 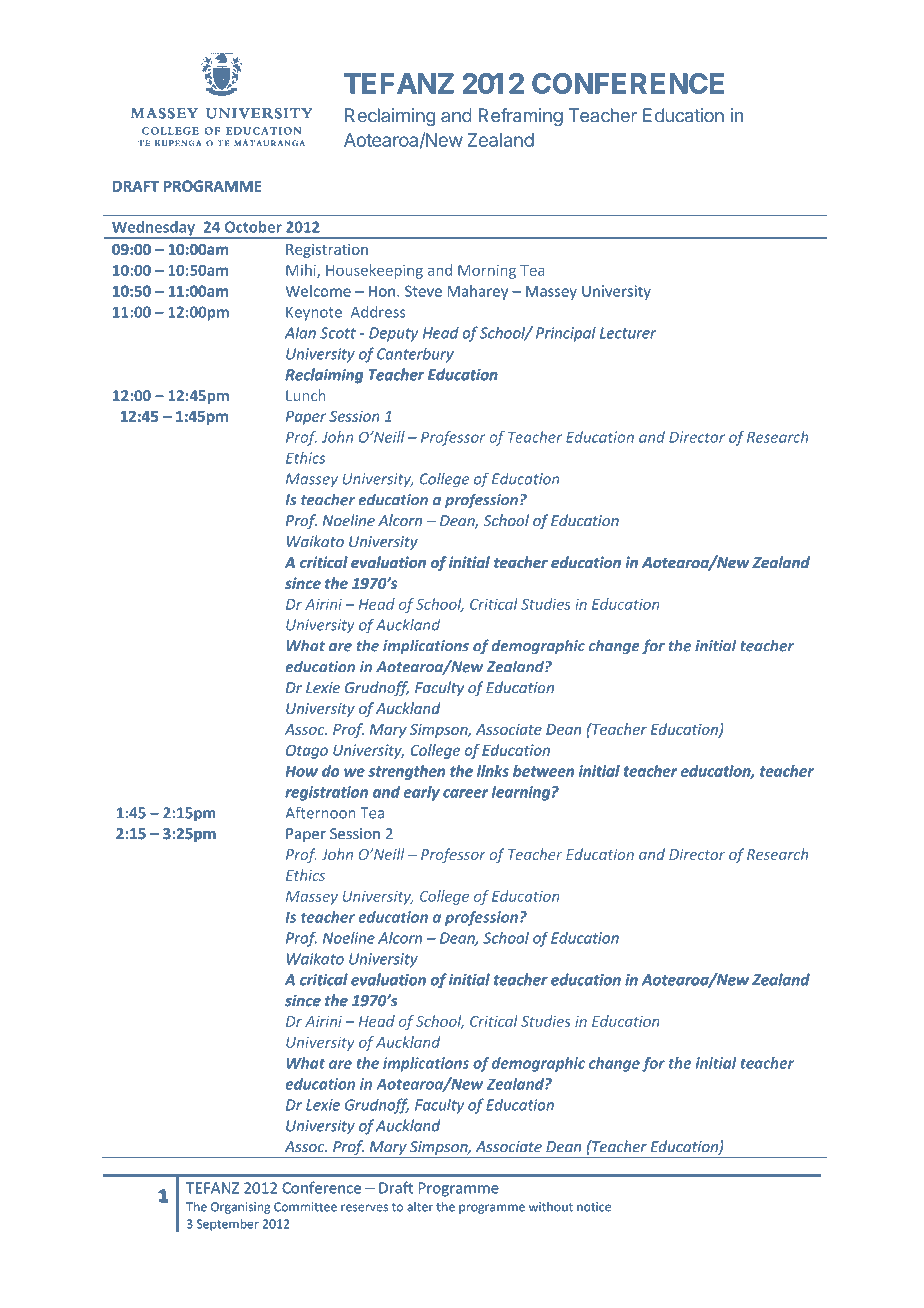 What do you see at coordinates (520, 117) in the document?
I see `Reframing` at bounding box center [520, 117].
